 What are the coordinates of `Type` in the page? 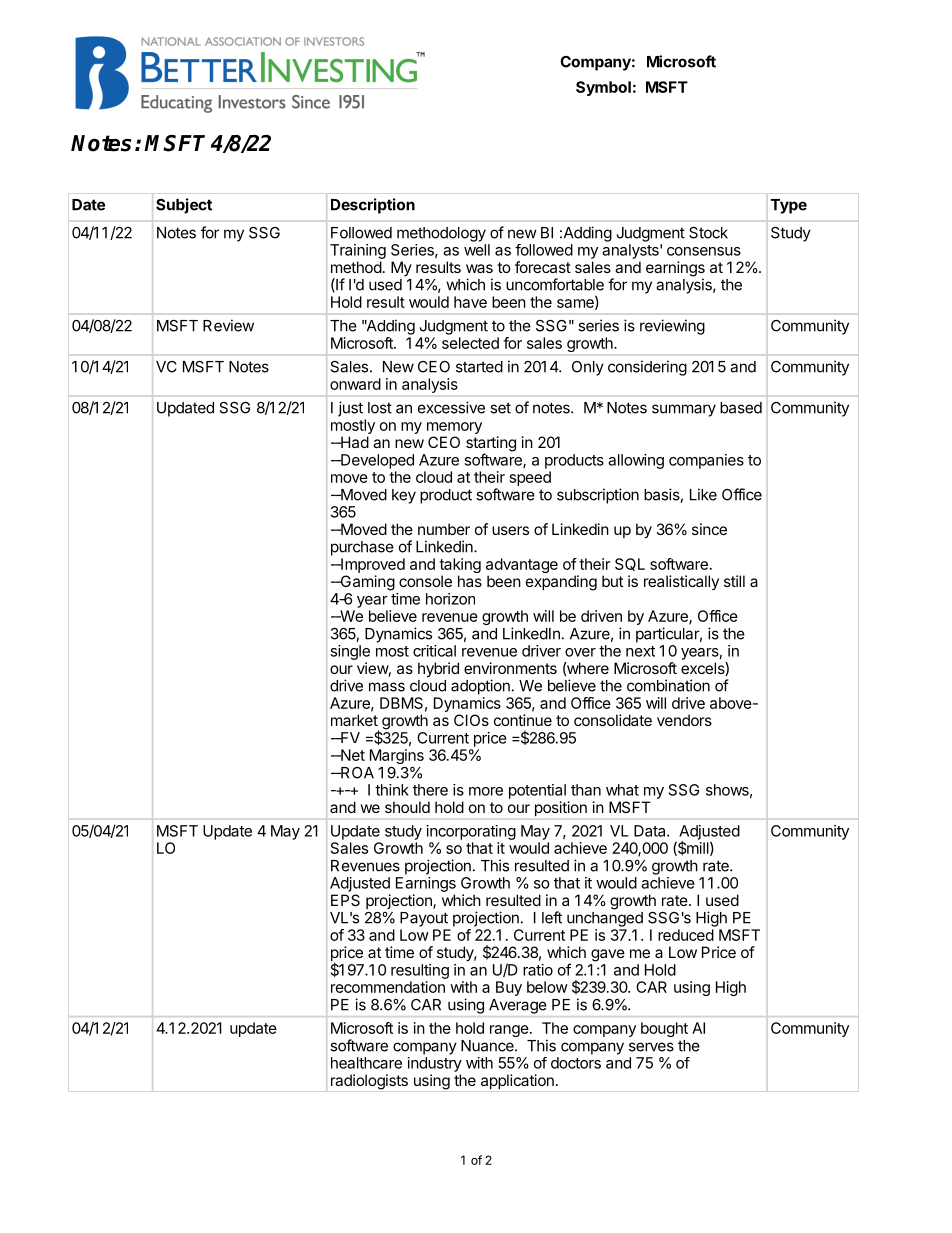 It's located at (789, 206).
